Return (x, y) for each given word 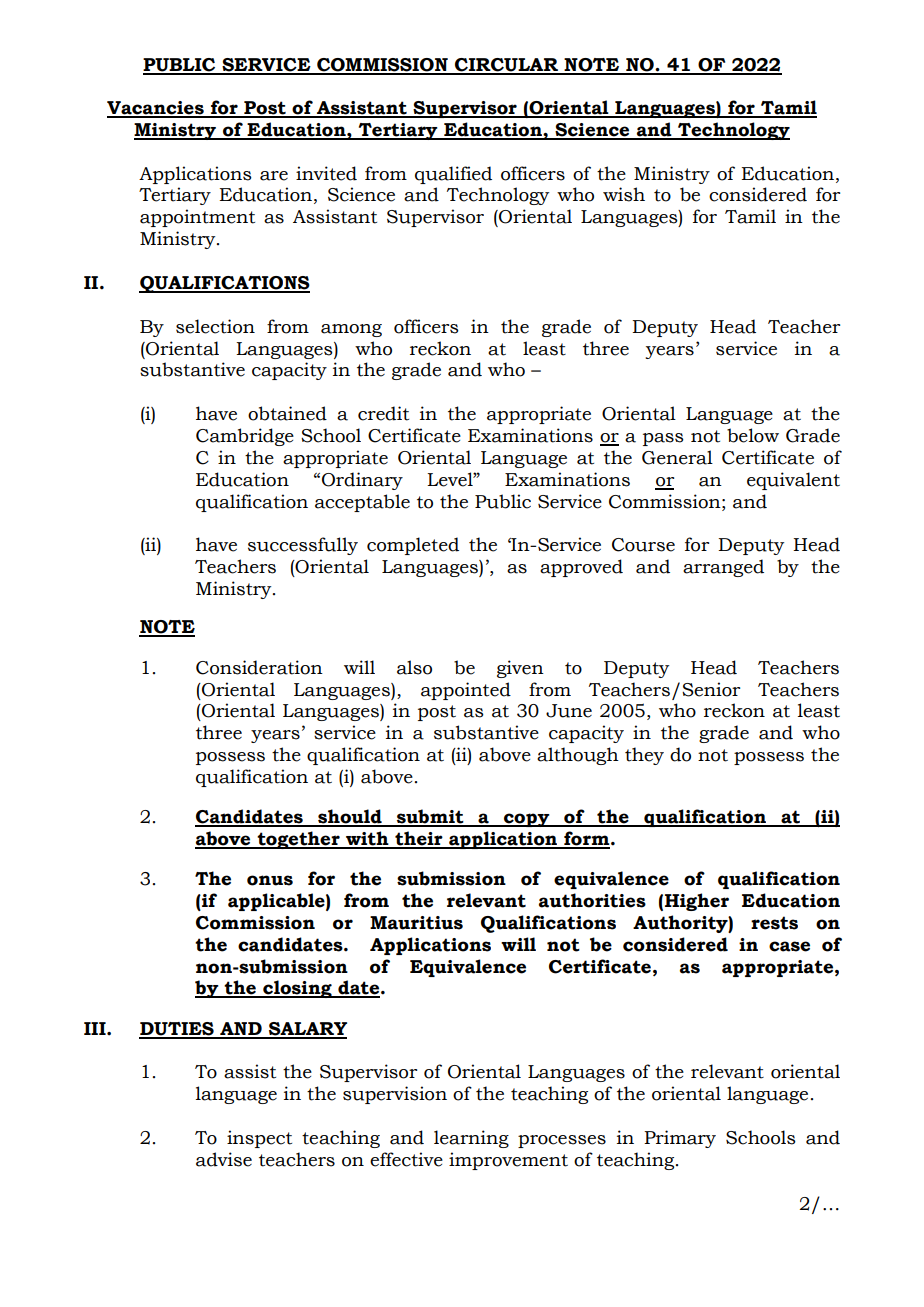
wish (624, 194)
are (274, 176)
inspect (259, 1139)
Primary (680, 1139)
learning (471, 1139)
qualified (453, 175)
